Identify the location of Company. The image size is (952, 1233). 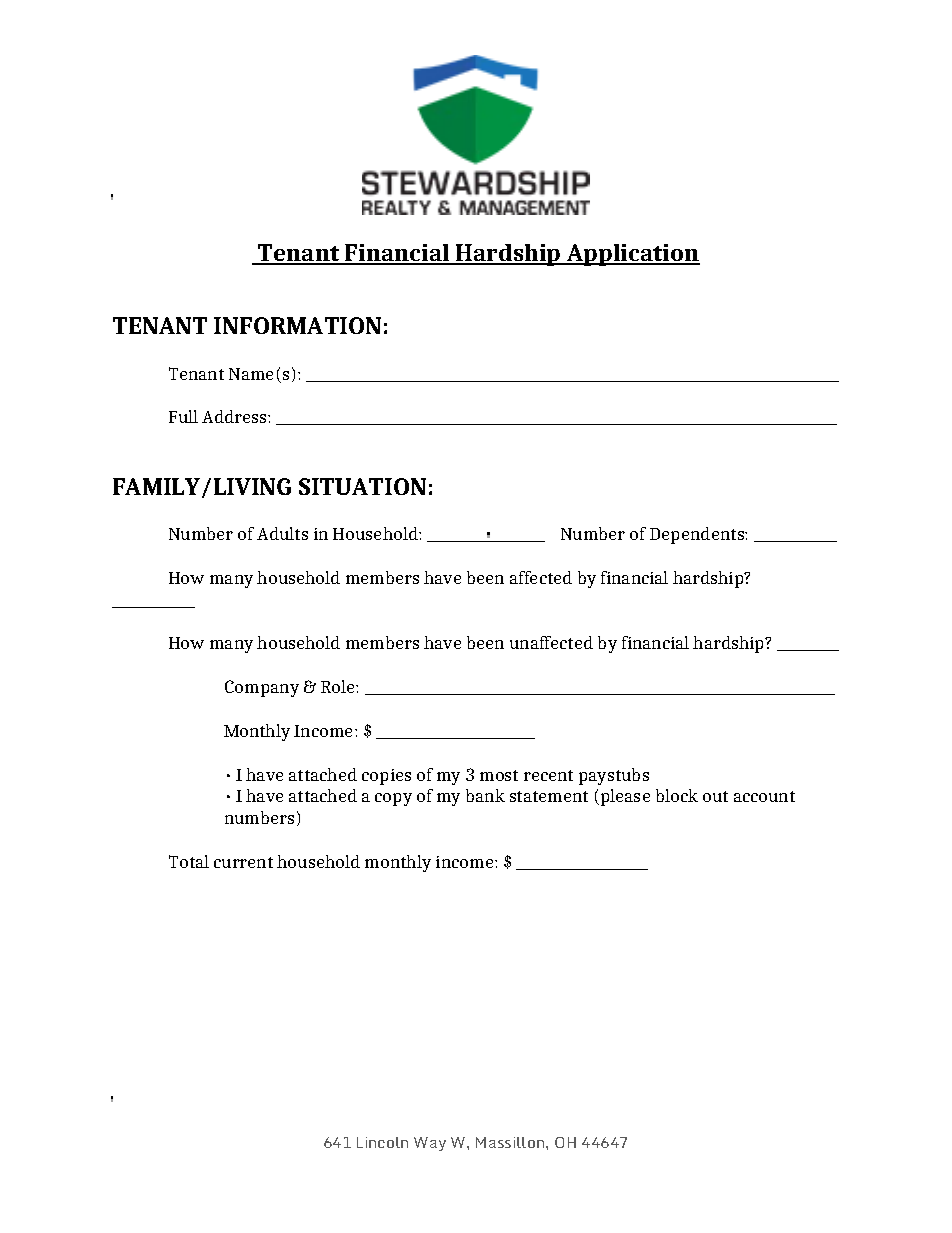
(262, 688).
